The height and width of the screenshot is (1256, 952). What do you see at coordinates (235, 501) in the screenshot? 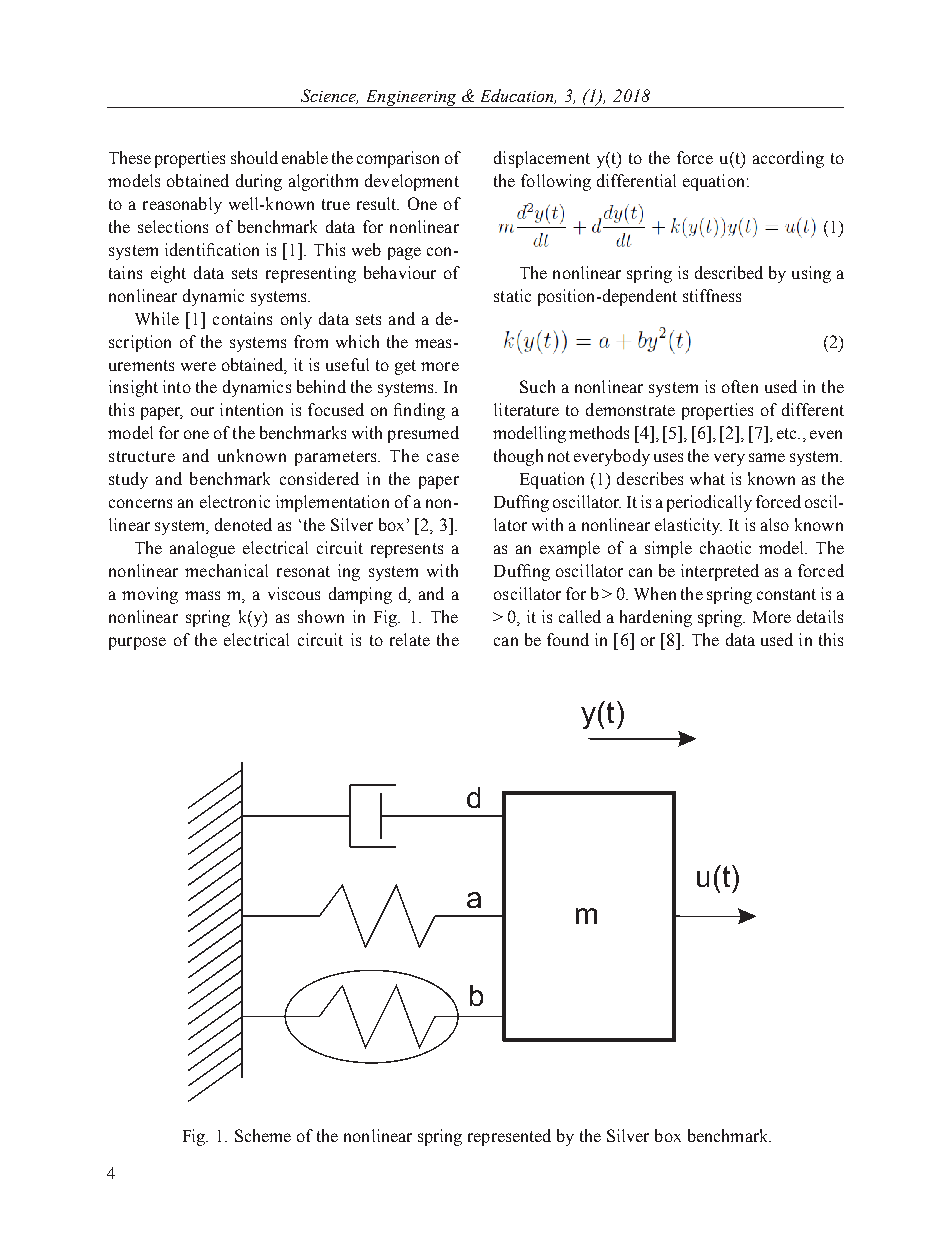
I see `electronic` at bounding box center [235, 501].
